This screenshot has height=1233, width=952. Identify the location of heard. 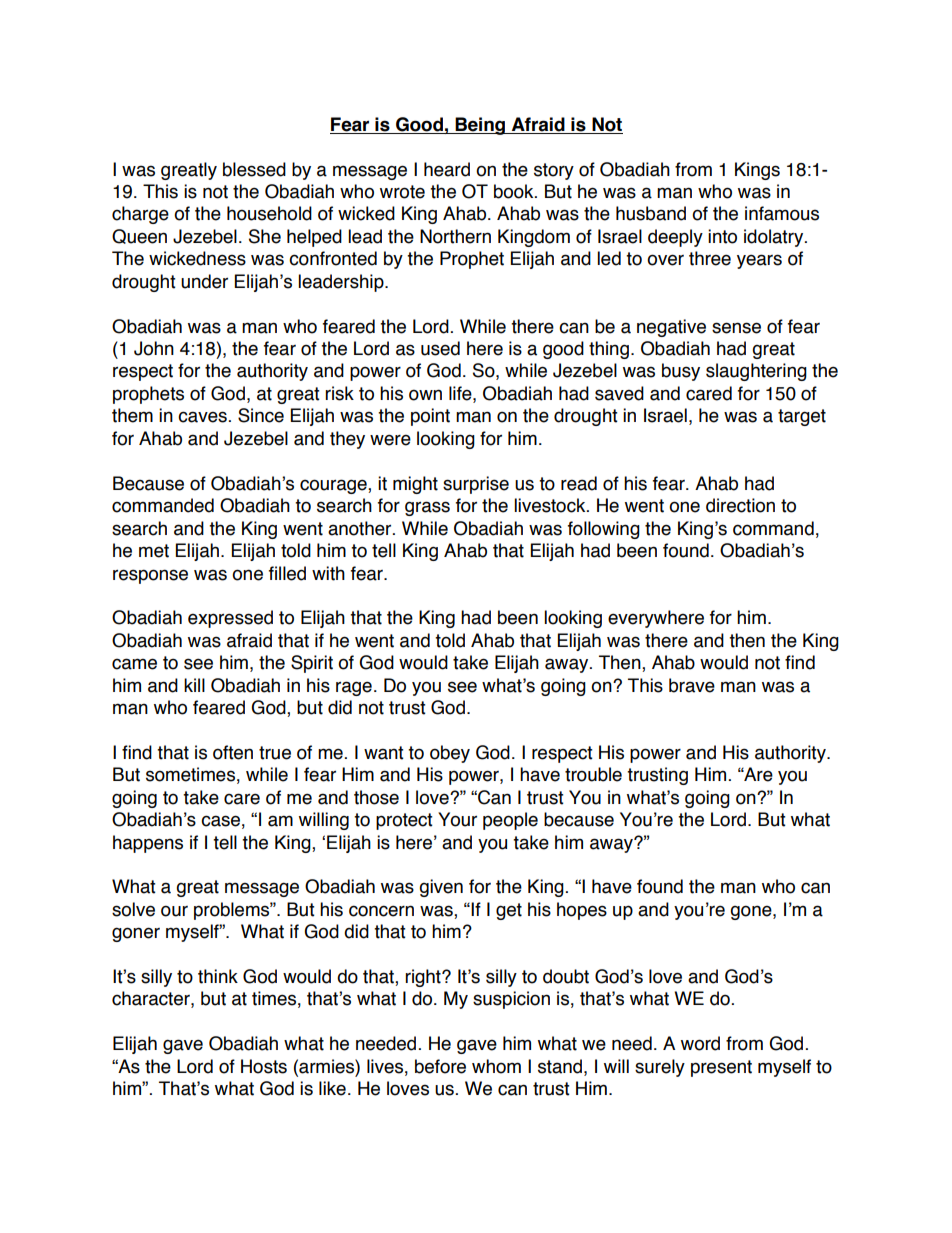
(447, 169).
